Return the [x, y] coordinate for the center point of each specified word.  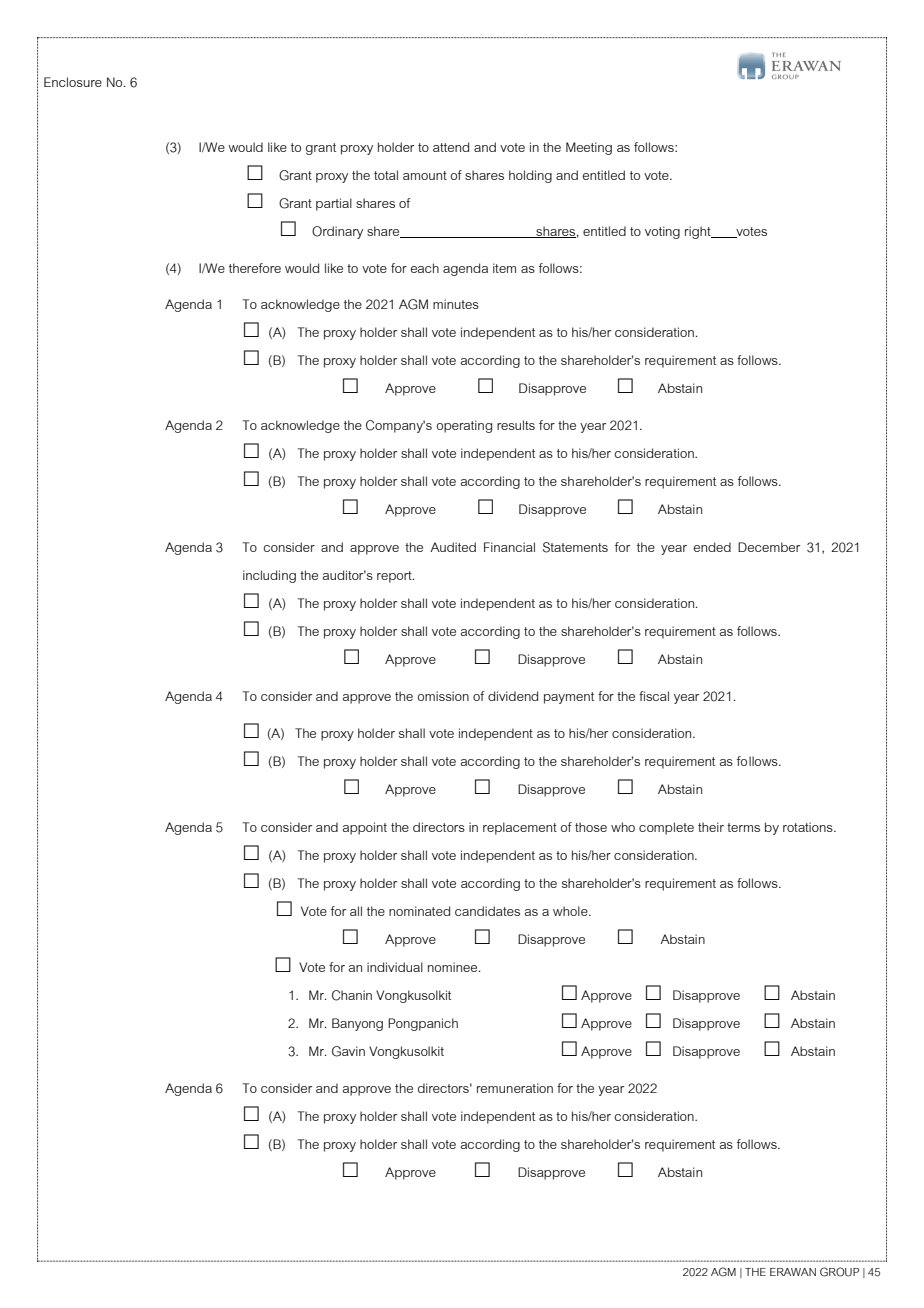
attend [451, 147]
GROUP [839, 1272]
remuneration [515, 1088]
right [699, 232]
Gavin [348, 1051]
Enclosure [73, 82]
